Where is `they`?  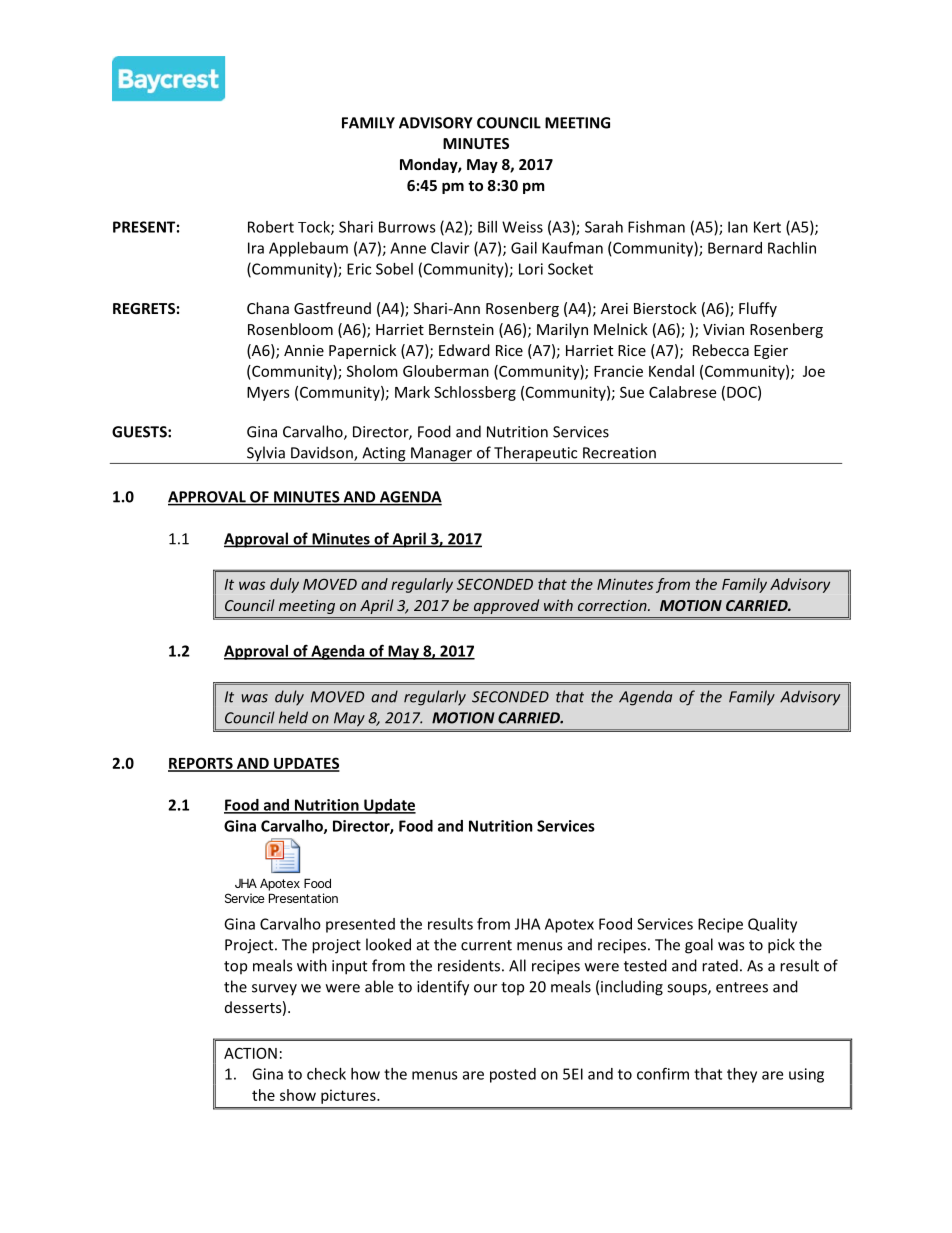
they is located at coordinates (742, 1075).
